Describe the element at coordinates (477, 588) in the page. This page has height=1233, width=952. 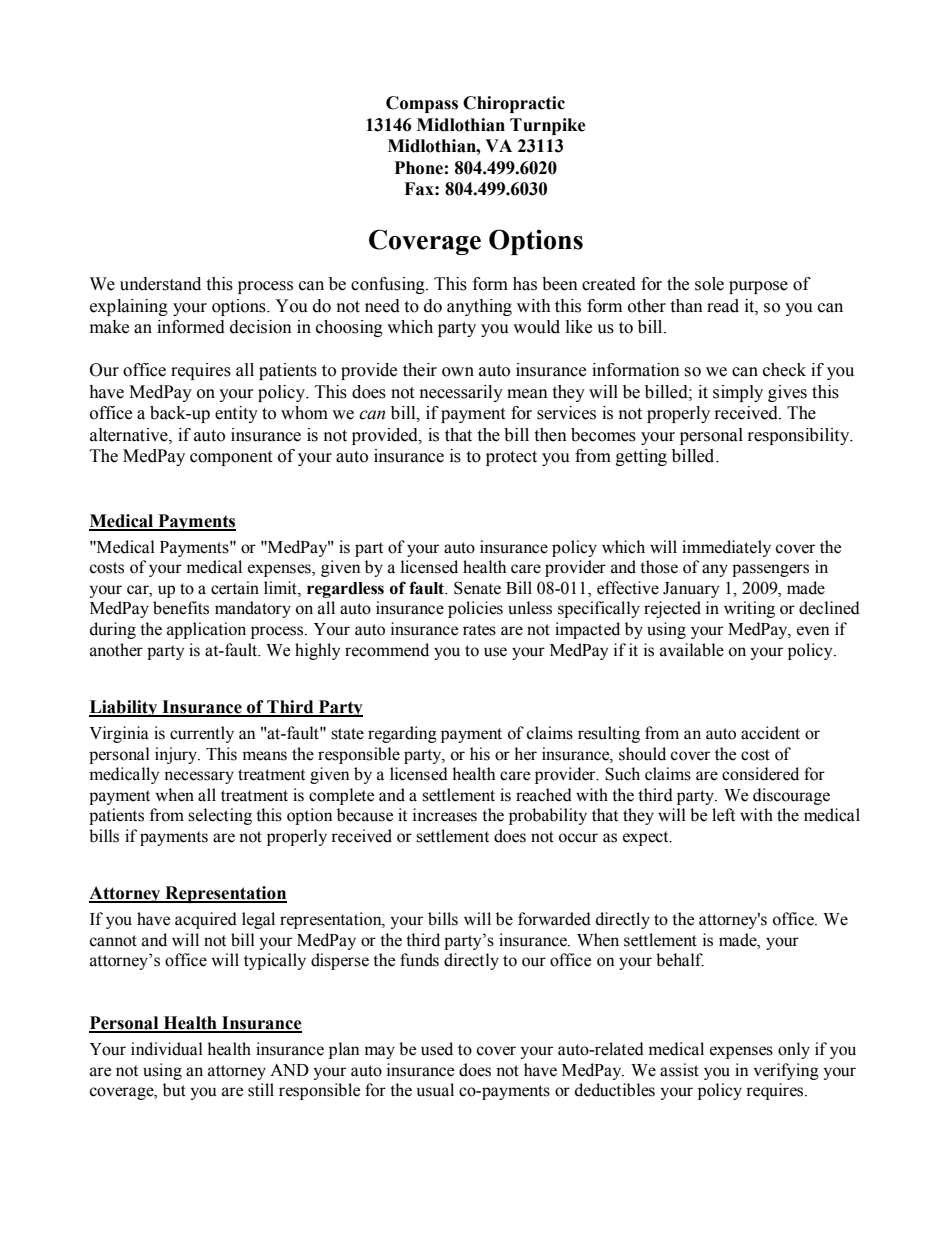
I see `Senate` at that location.
